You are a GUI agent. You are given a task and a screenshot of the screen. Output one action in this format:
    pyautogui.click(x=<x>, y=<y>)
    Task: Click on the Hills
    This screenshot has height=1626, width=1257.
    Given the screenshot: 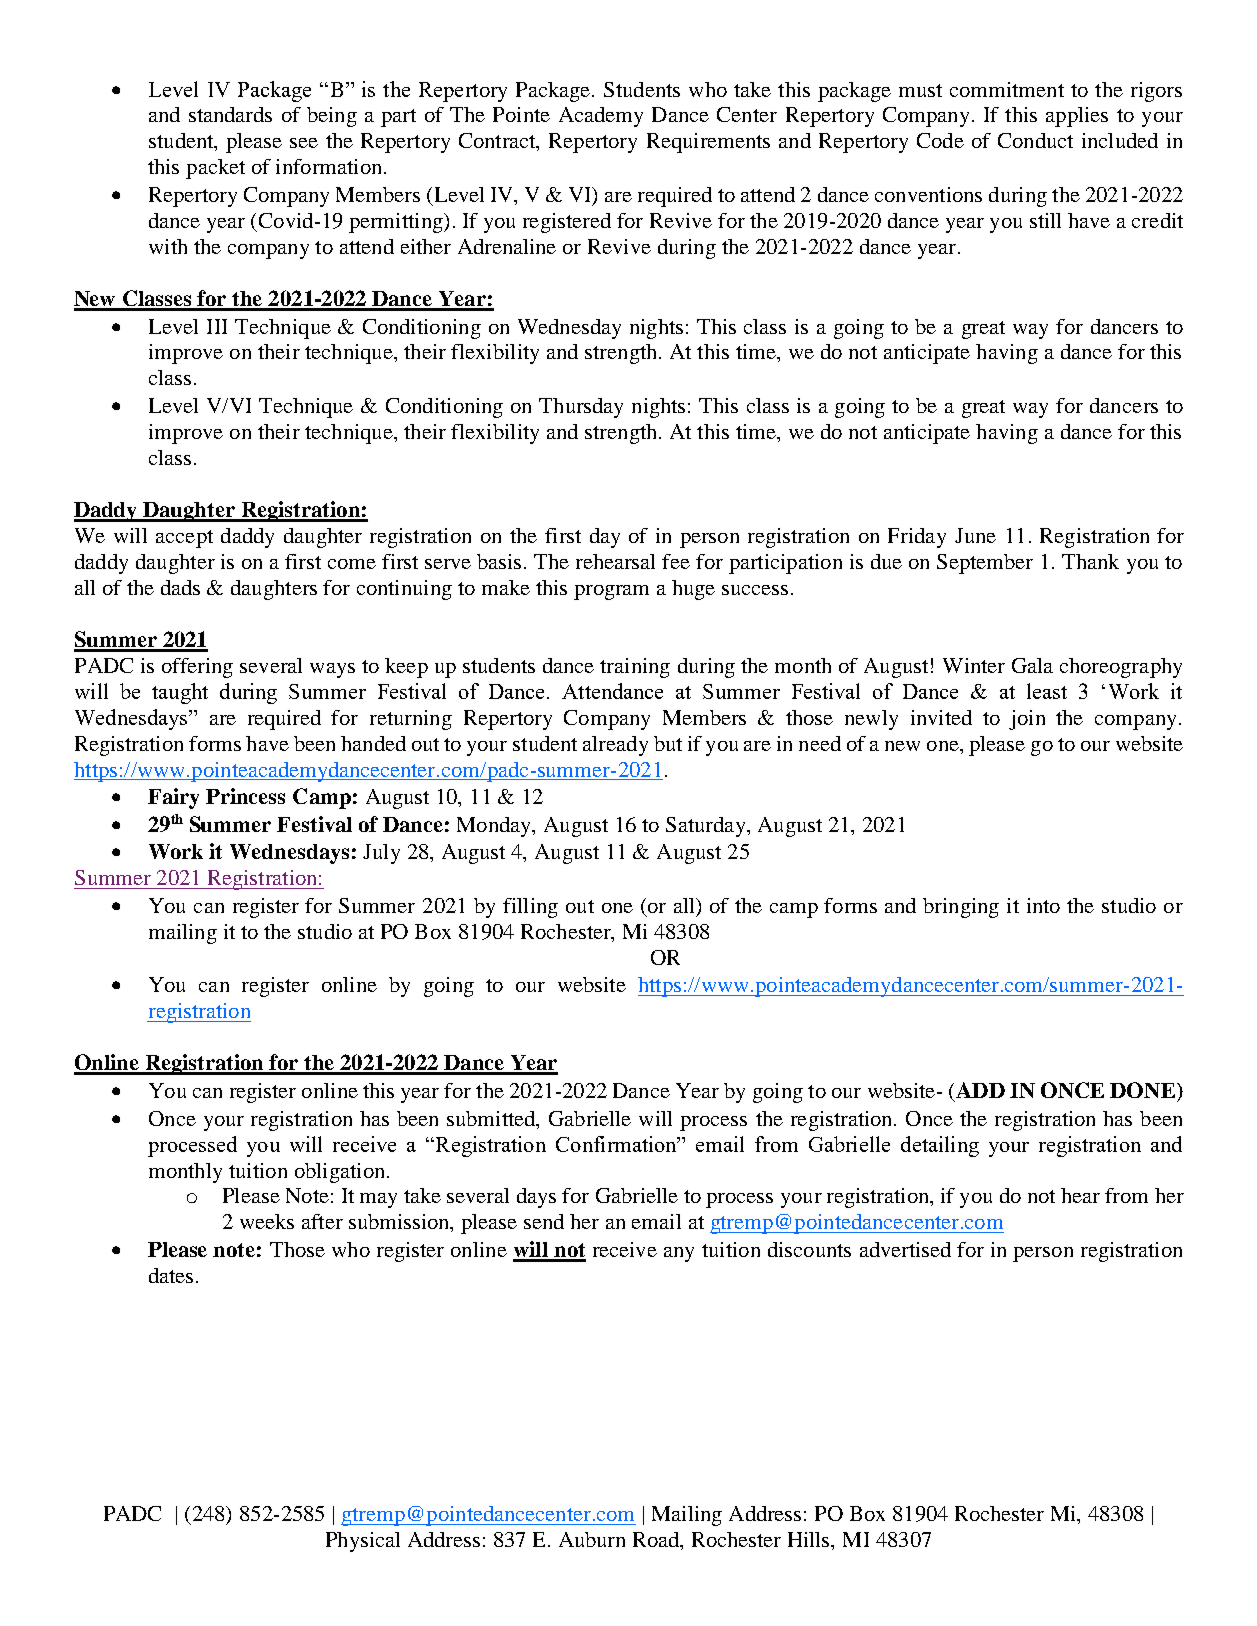 What is the action you would take?
    pyautogui.click(x=810, y=1539)
